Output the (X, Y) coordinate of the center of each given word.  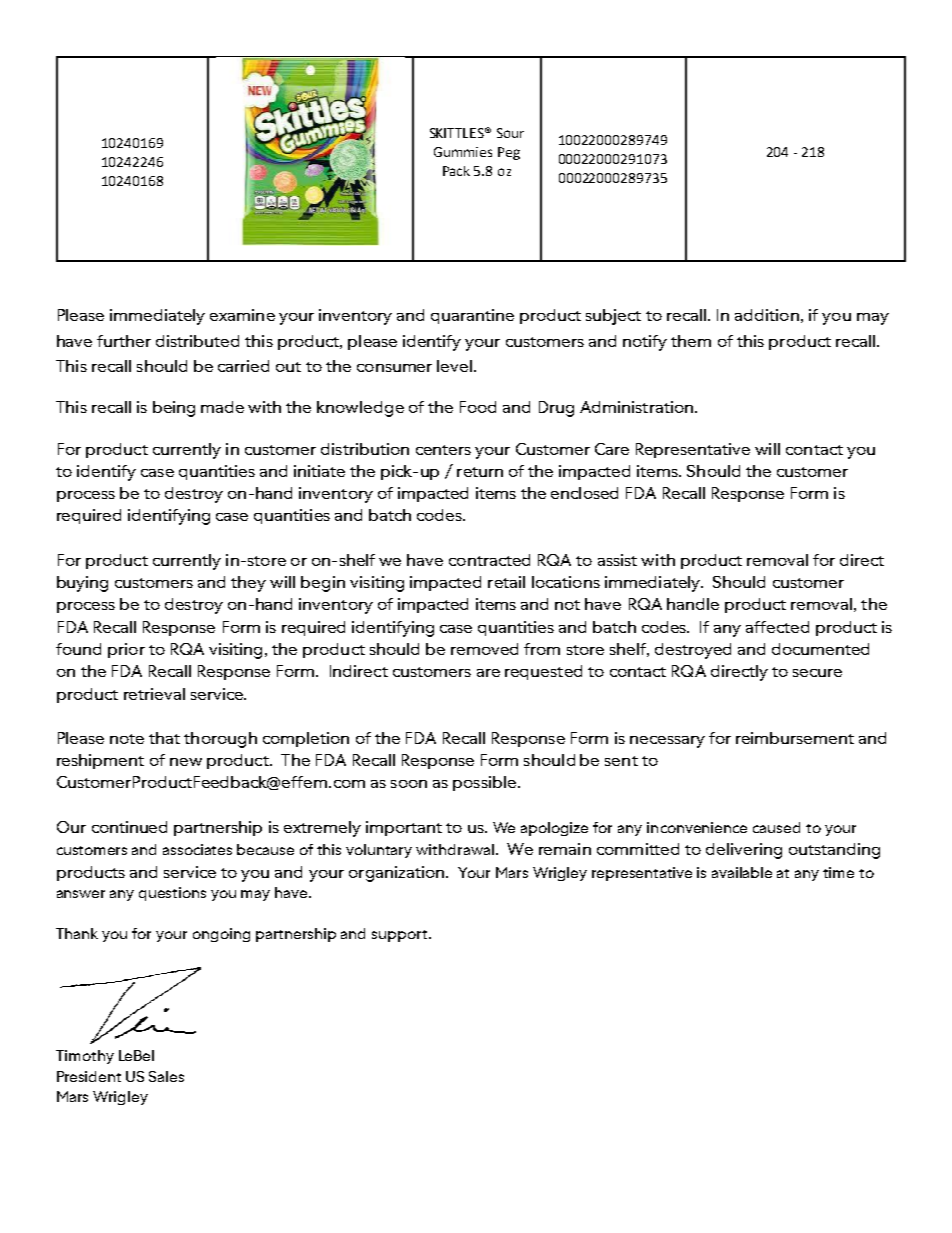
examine (242, 315)
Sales (166, 1076)
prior (126, 650)
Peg (509, 153)
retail (506, 582)
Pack (456, 171)
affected (777, 627)
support (401, 936)
